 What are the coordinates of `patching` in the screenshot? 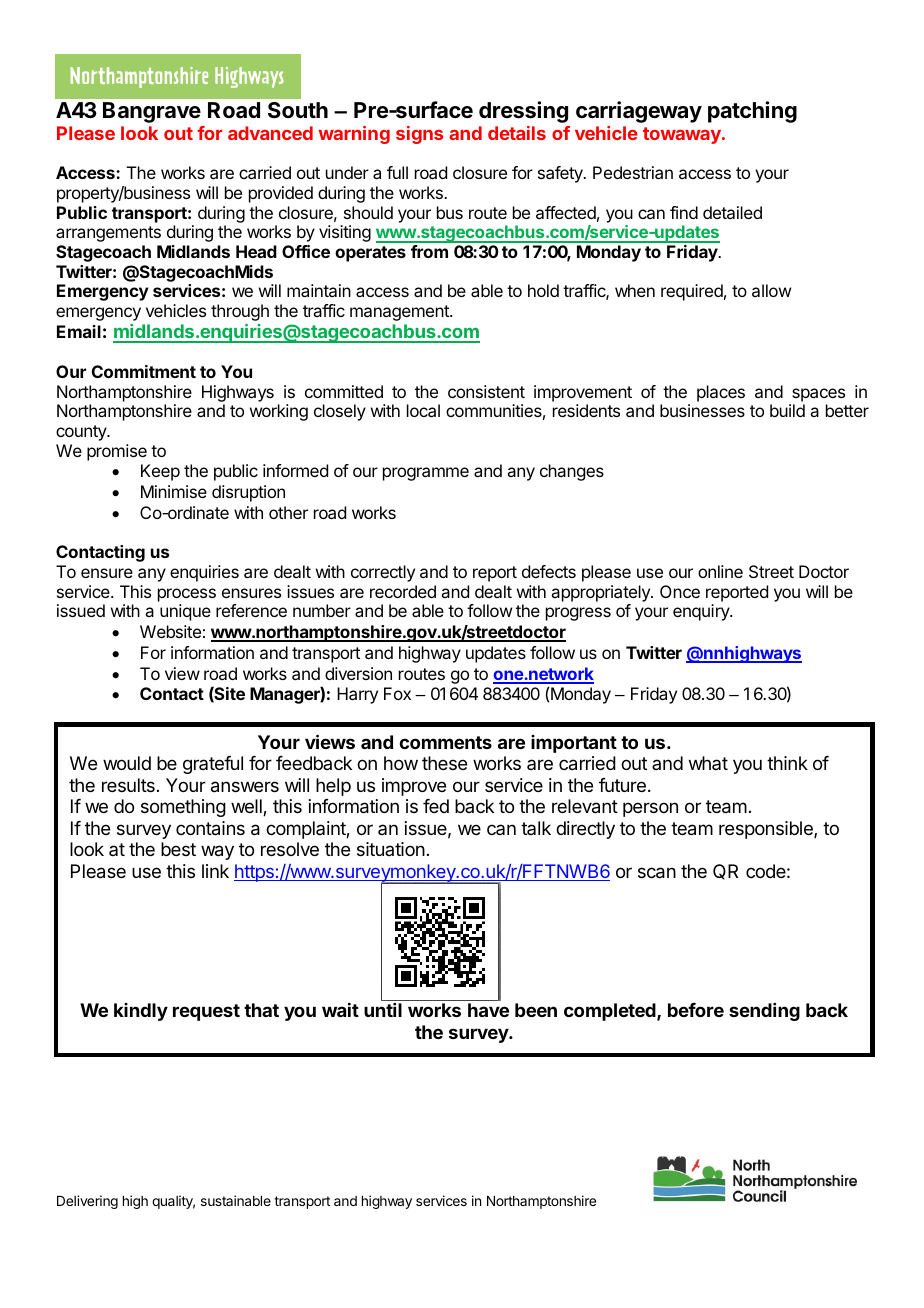 It's located at (752, 112).
